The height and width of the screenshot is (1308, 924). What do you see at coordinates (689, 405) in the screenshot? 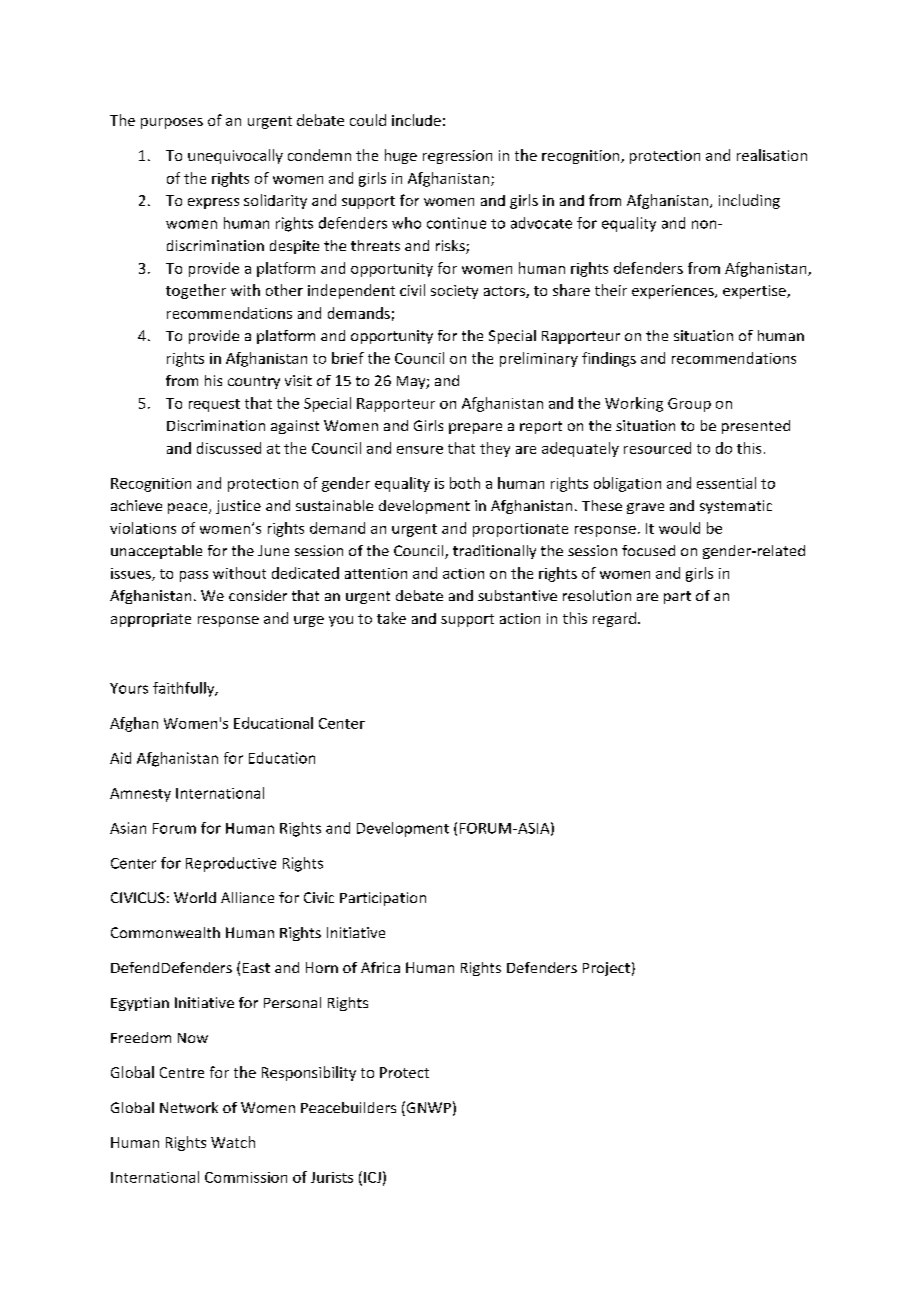
I see `Group` at bounding box center [689, 405].
